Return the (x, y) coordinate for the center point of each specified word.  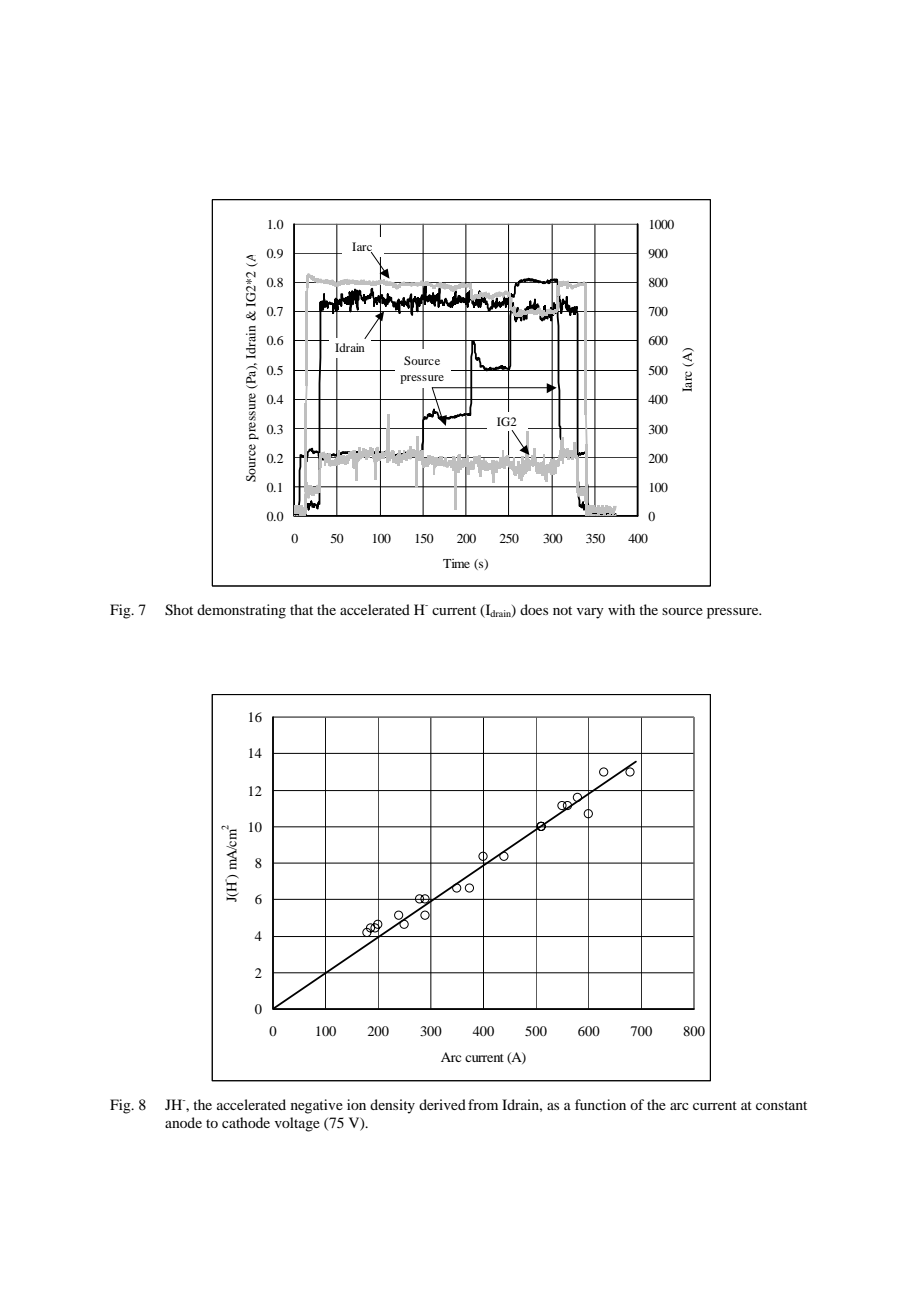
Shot (179, 610)
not (562, 610)
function (600, 1104)
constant (781, 1105)
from (483, 1104)
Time (456, 563)
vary (590, 613)
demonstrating (241, 611)
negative (317, 1106)
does (534, 609)
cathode (246, 1122)
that (301, 609)
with (621, 609)
